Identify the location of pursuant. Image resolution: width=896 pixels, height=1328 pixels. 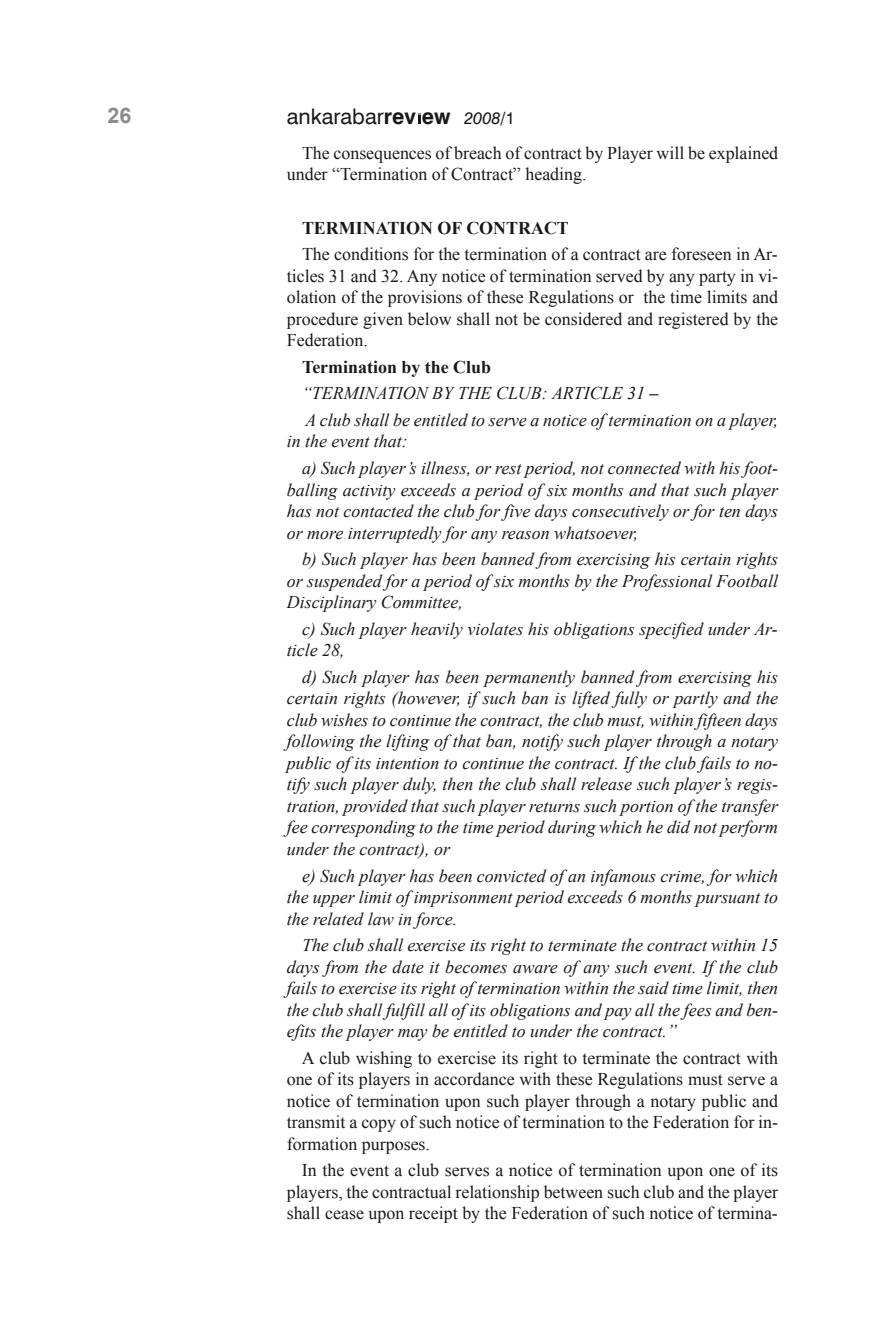
(727, 900).
